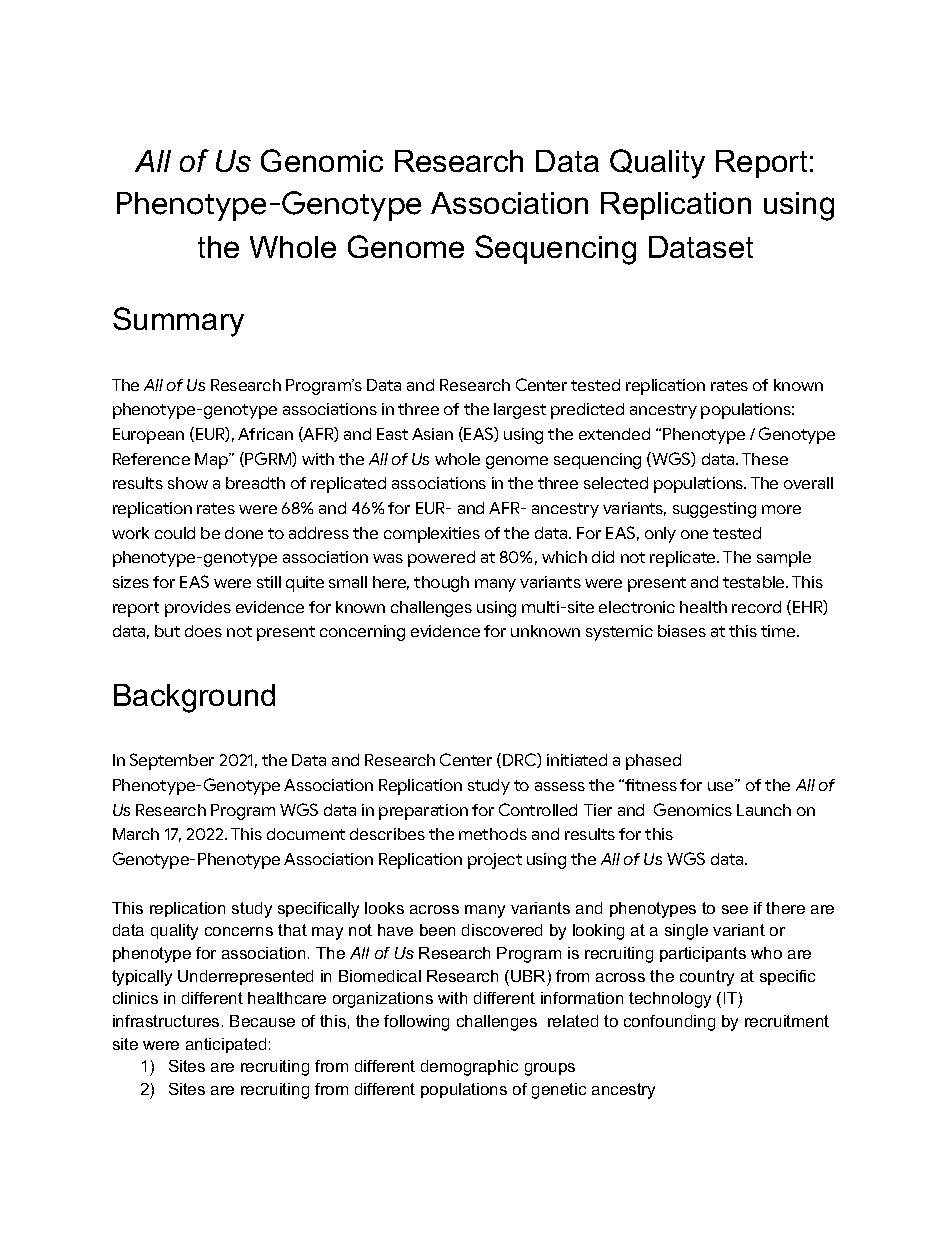 The width and height of the screenshot is (952, 1233). What do you see at coordinates (764, 810) in the screenshot?
I see `Launch` at bounding box center [764, 810].
